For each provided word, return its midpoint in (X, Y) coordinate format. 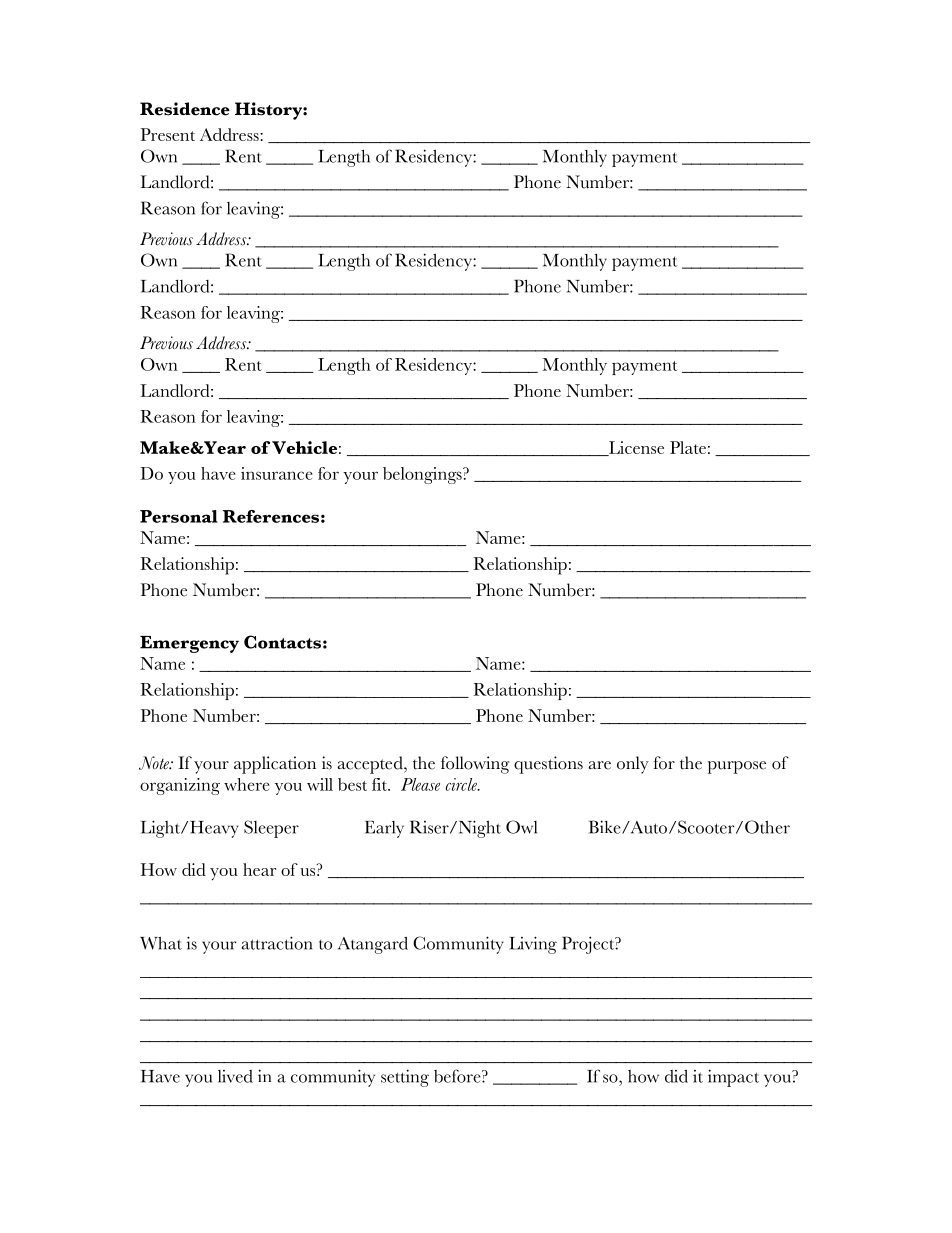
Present (168, 134)
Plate (688, 447)
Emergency (189, 644)
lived (235, 1076)
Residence (185, 109)
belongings (423, 475)
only (633, 765)
